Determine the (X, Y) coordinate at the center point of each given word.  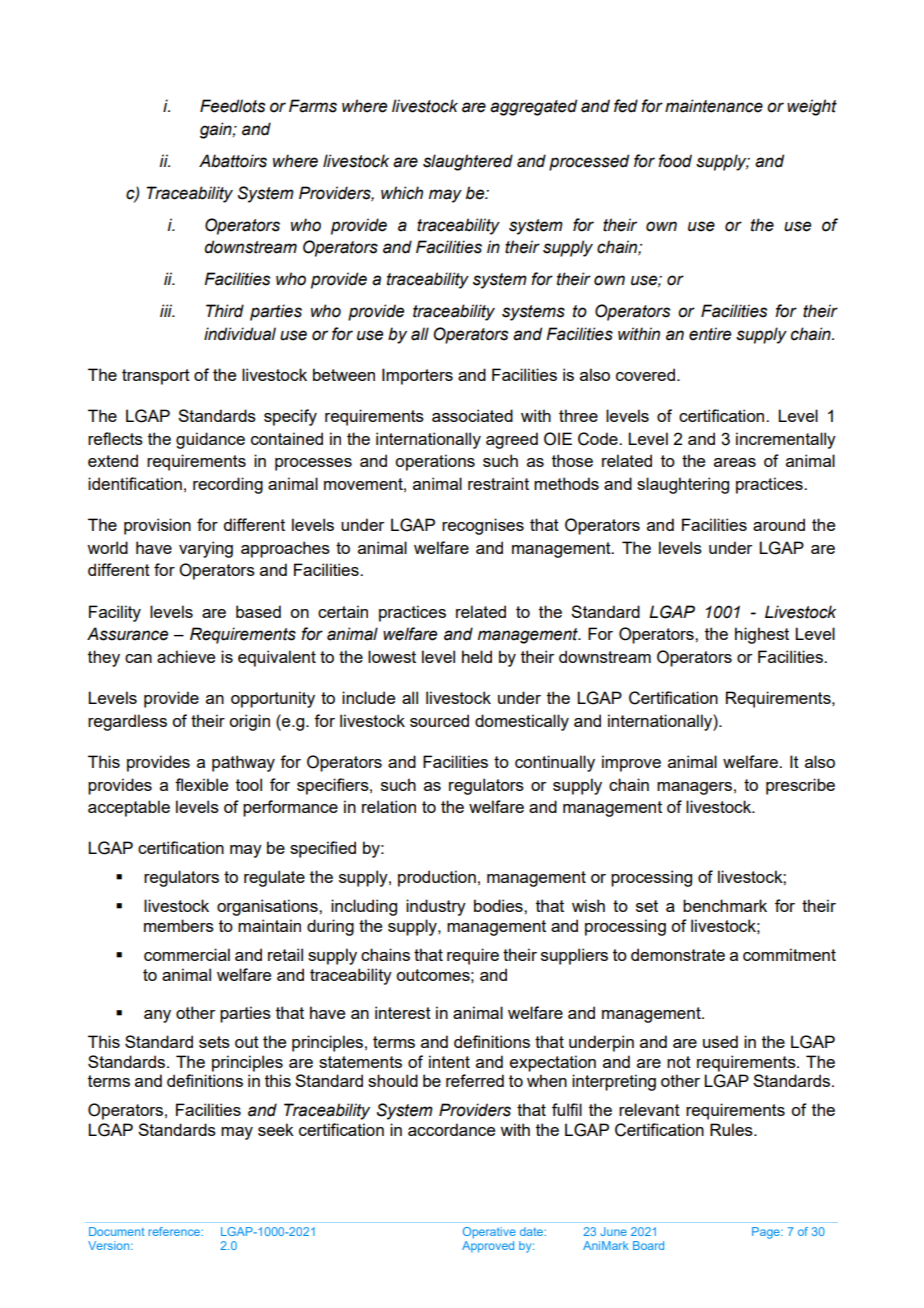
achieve (186, 656)
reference (175, 1231)
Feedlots (232, 106)
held (477, 656)
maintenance (714, 106)
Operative (489, 1233)
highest (762, 635)
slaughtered (468, 162)
